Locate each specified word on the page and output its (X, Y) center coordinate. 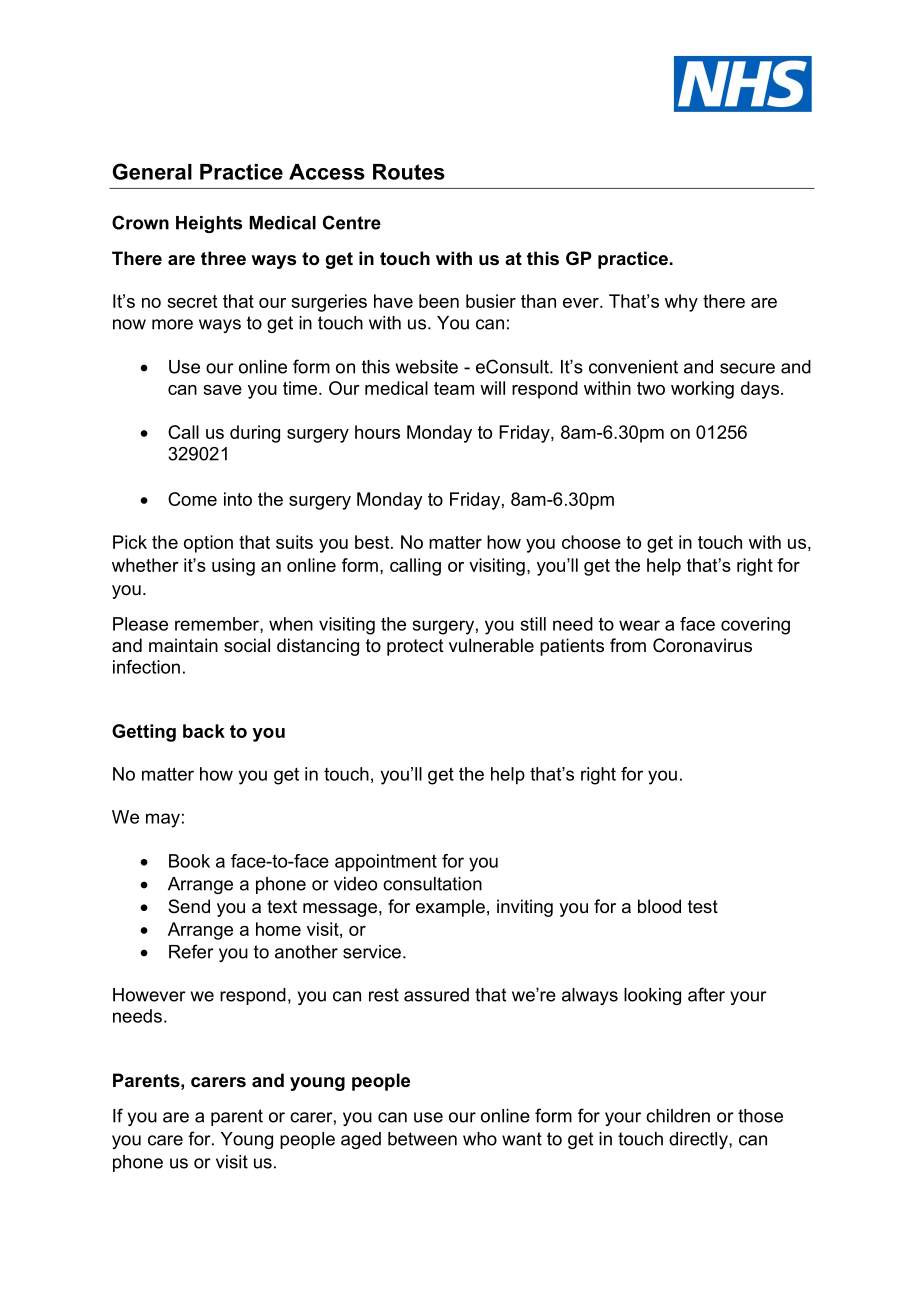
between (422, 1139)
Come (192, 499)
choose (591, 542)
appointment (386, 863)
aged (361, 1140)
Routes (409, 172)
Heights (209, 224)
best (373, 542)
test (703, 906)
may (163, 820)
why (681, 303)
